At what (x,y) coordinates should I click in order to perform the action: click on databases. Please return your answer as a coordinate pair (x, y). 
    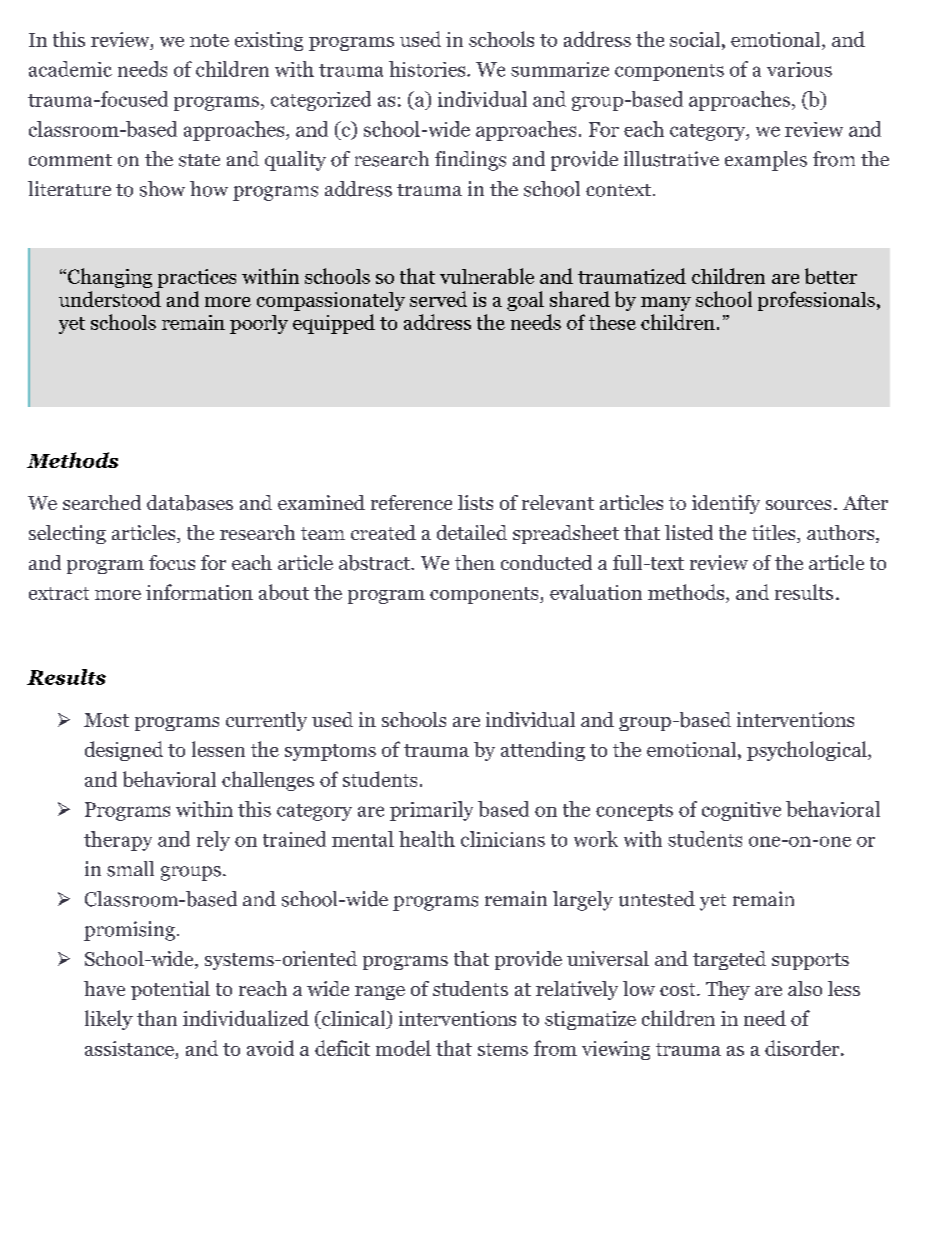
    Looking at the image, I should click on (190, 503).
